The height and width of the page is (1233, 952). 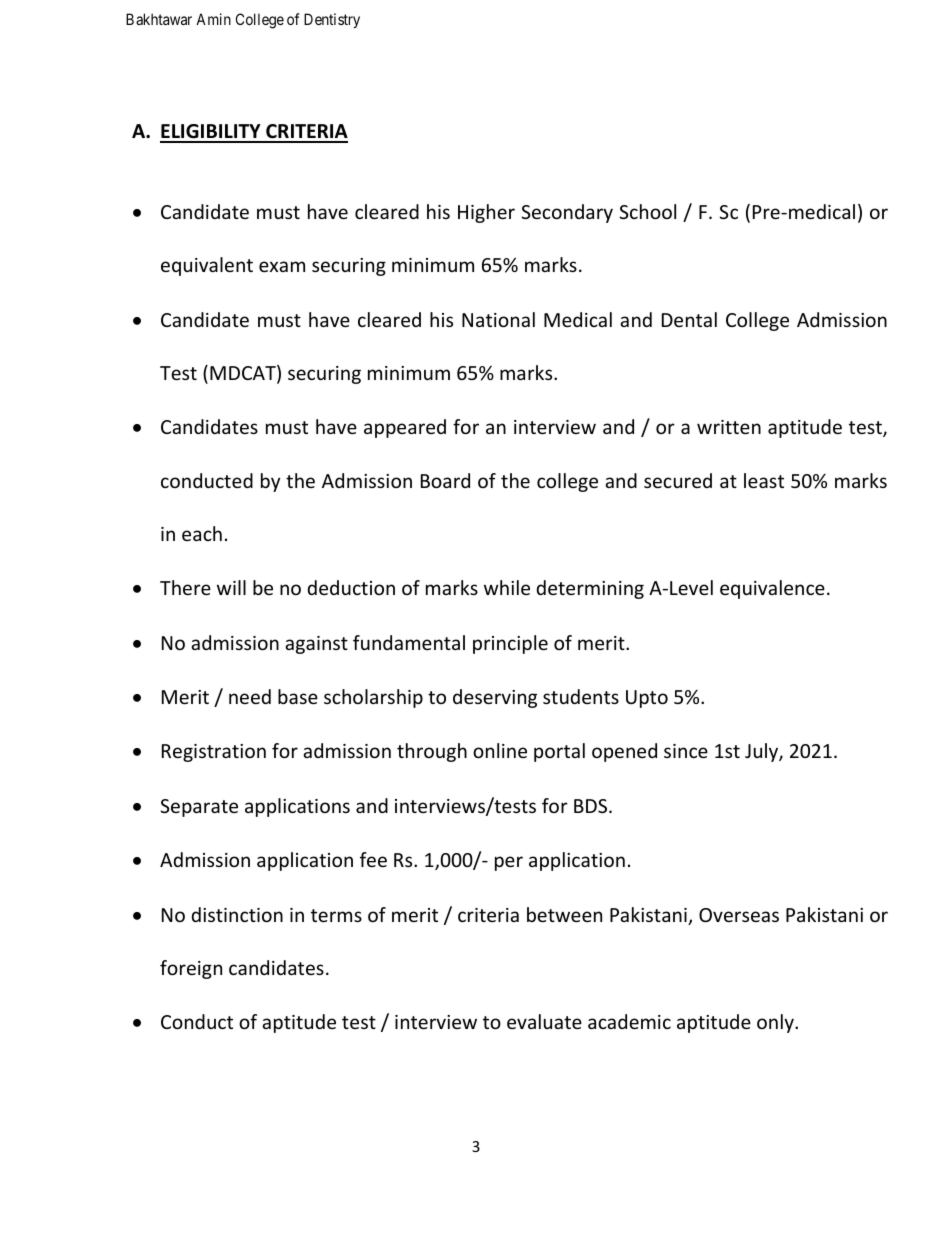 I want to click on School, so click(x=647, y=211).
